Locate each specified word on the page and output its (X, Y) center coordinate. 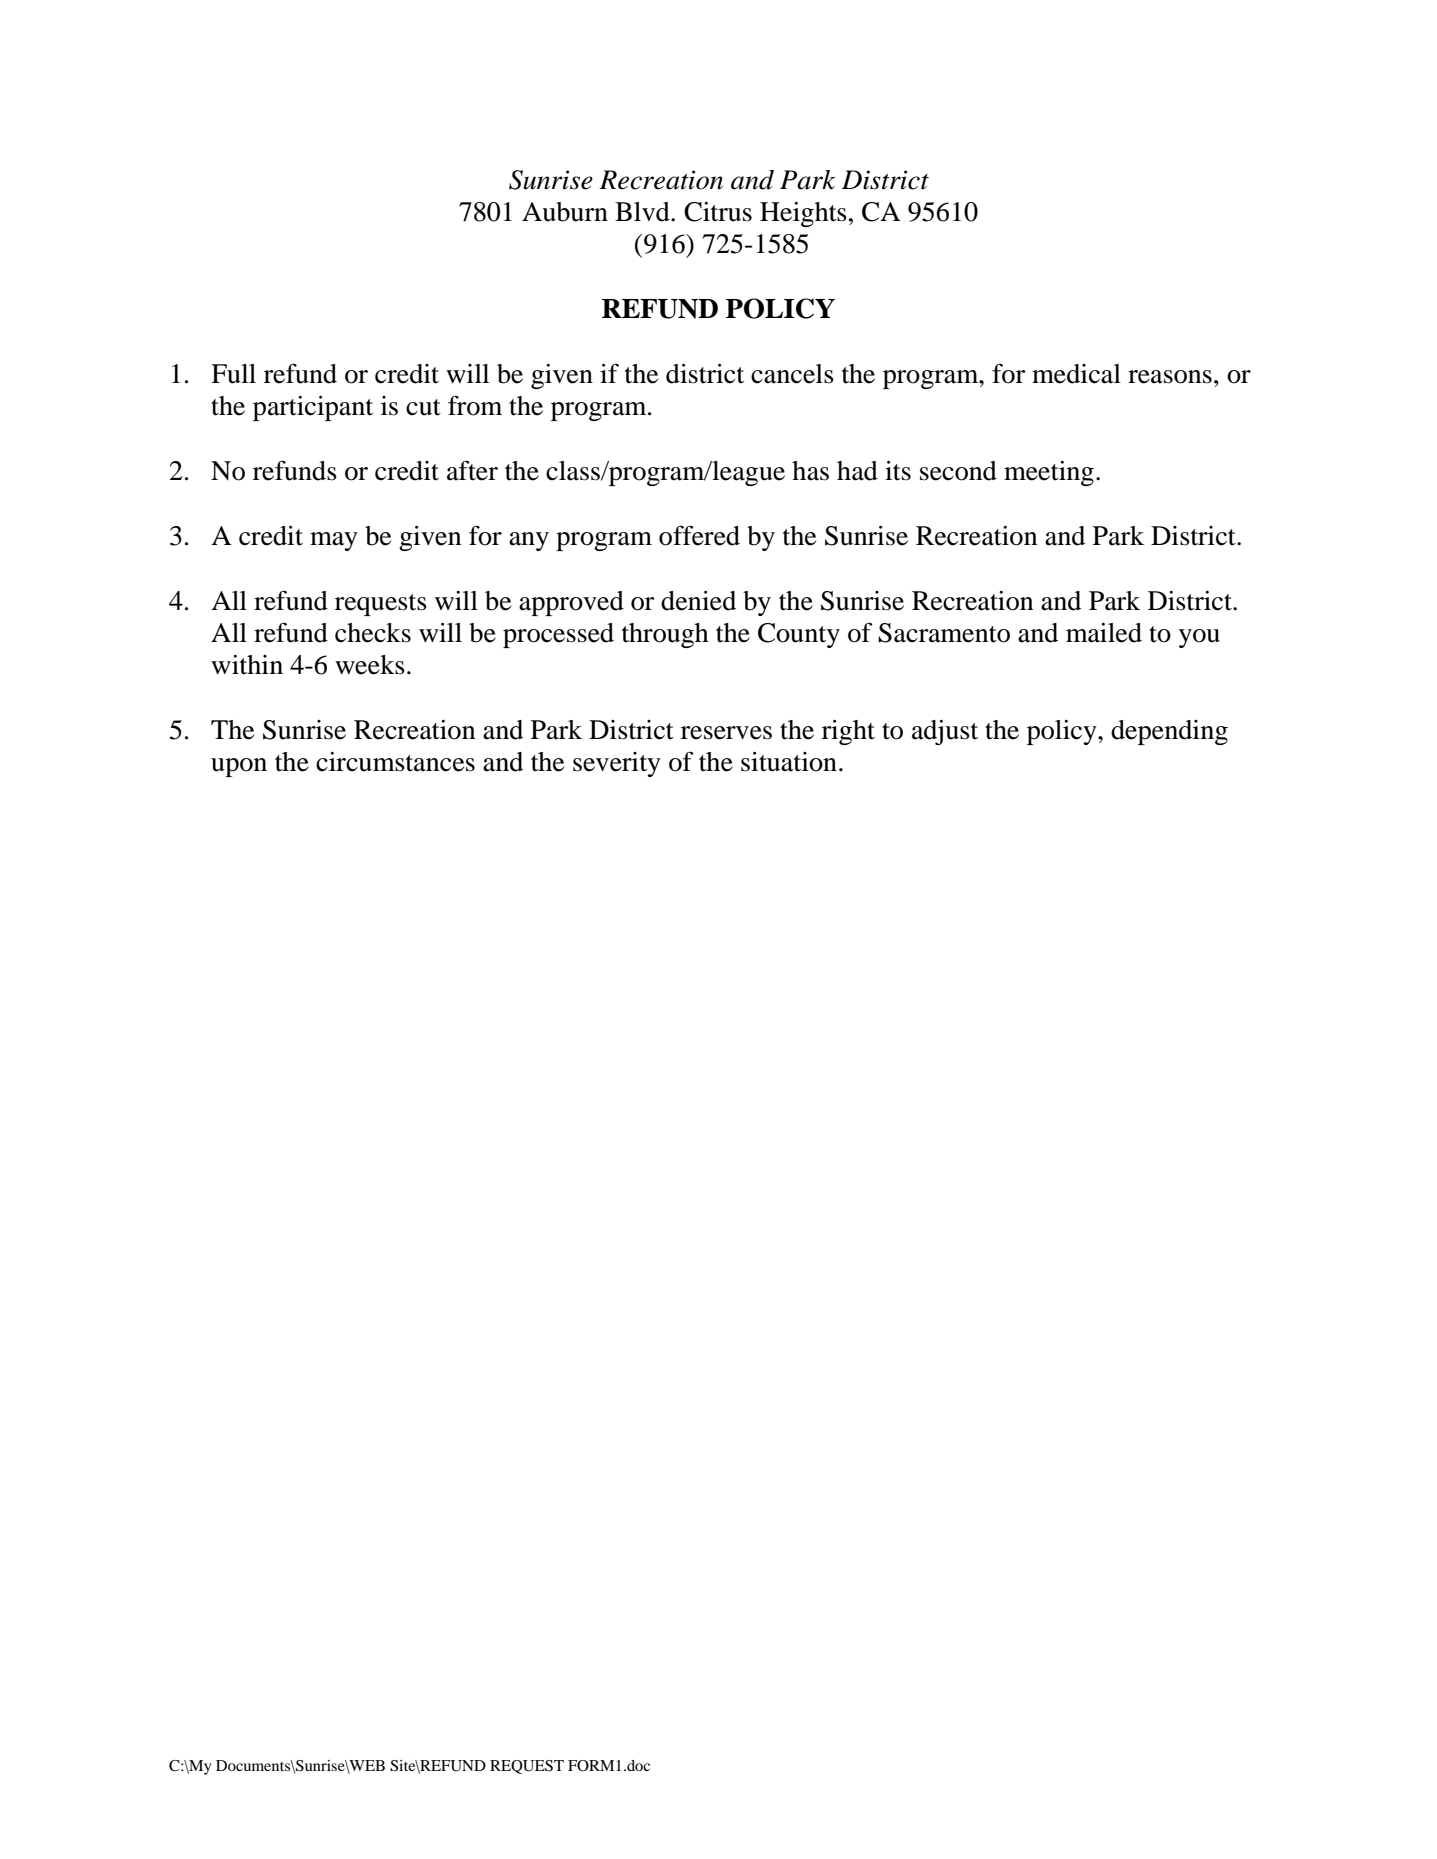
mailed (1104, 633)
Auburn (565, 212)
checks (373, 633)
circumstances (395, 762)
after (472, 470)
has (810, 471)
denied (698, 601)
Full (233, 374)
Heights (803, 214)
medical (1076, 374)
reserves (726, 733)
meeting (1049, 473)
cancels (792, 374)
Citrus (718, 212)
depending (1169, 732)
